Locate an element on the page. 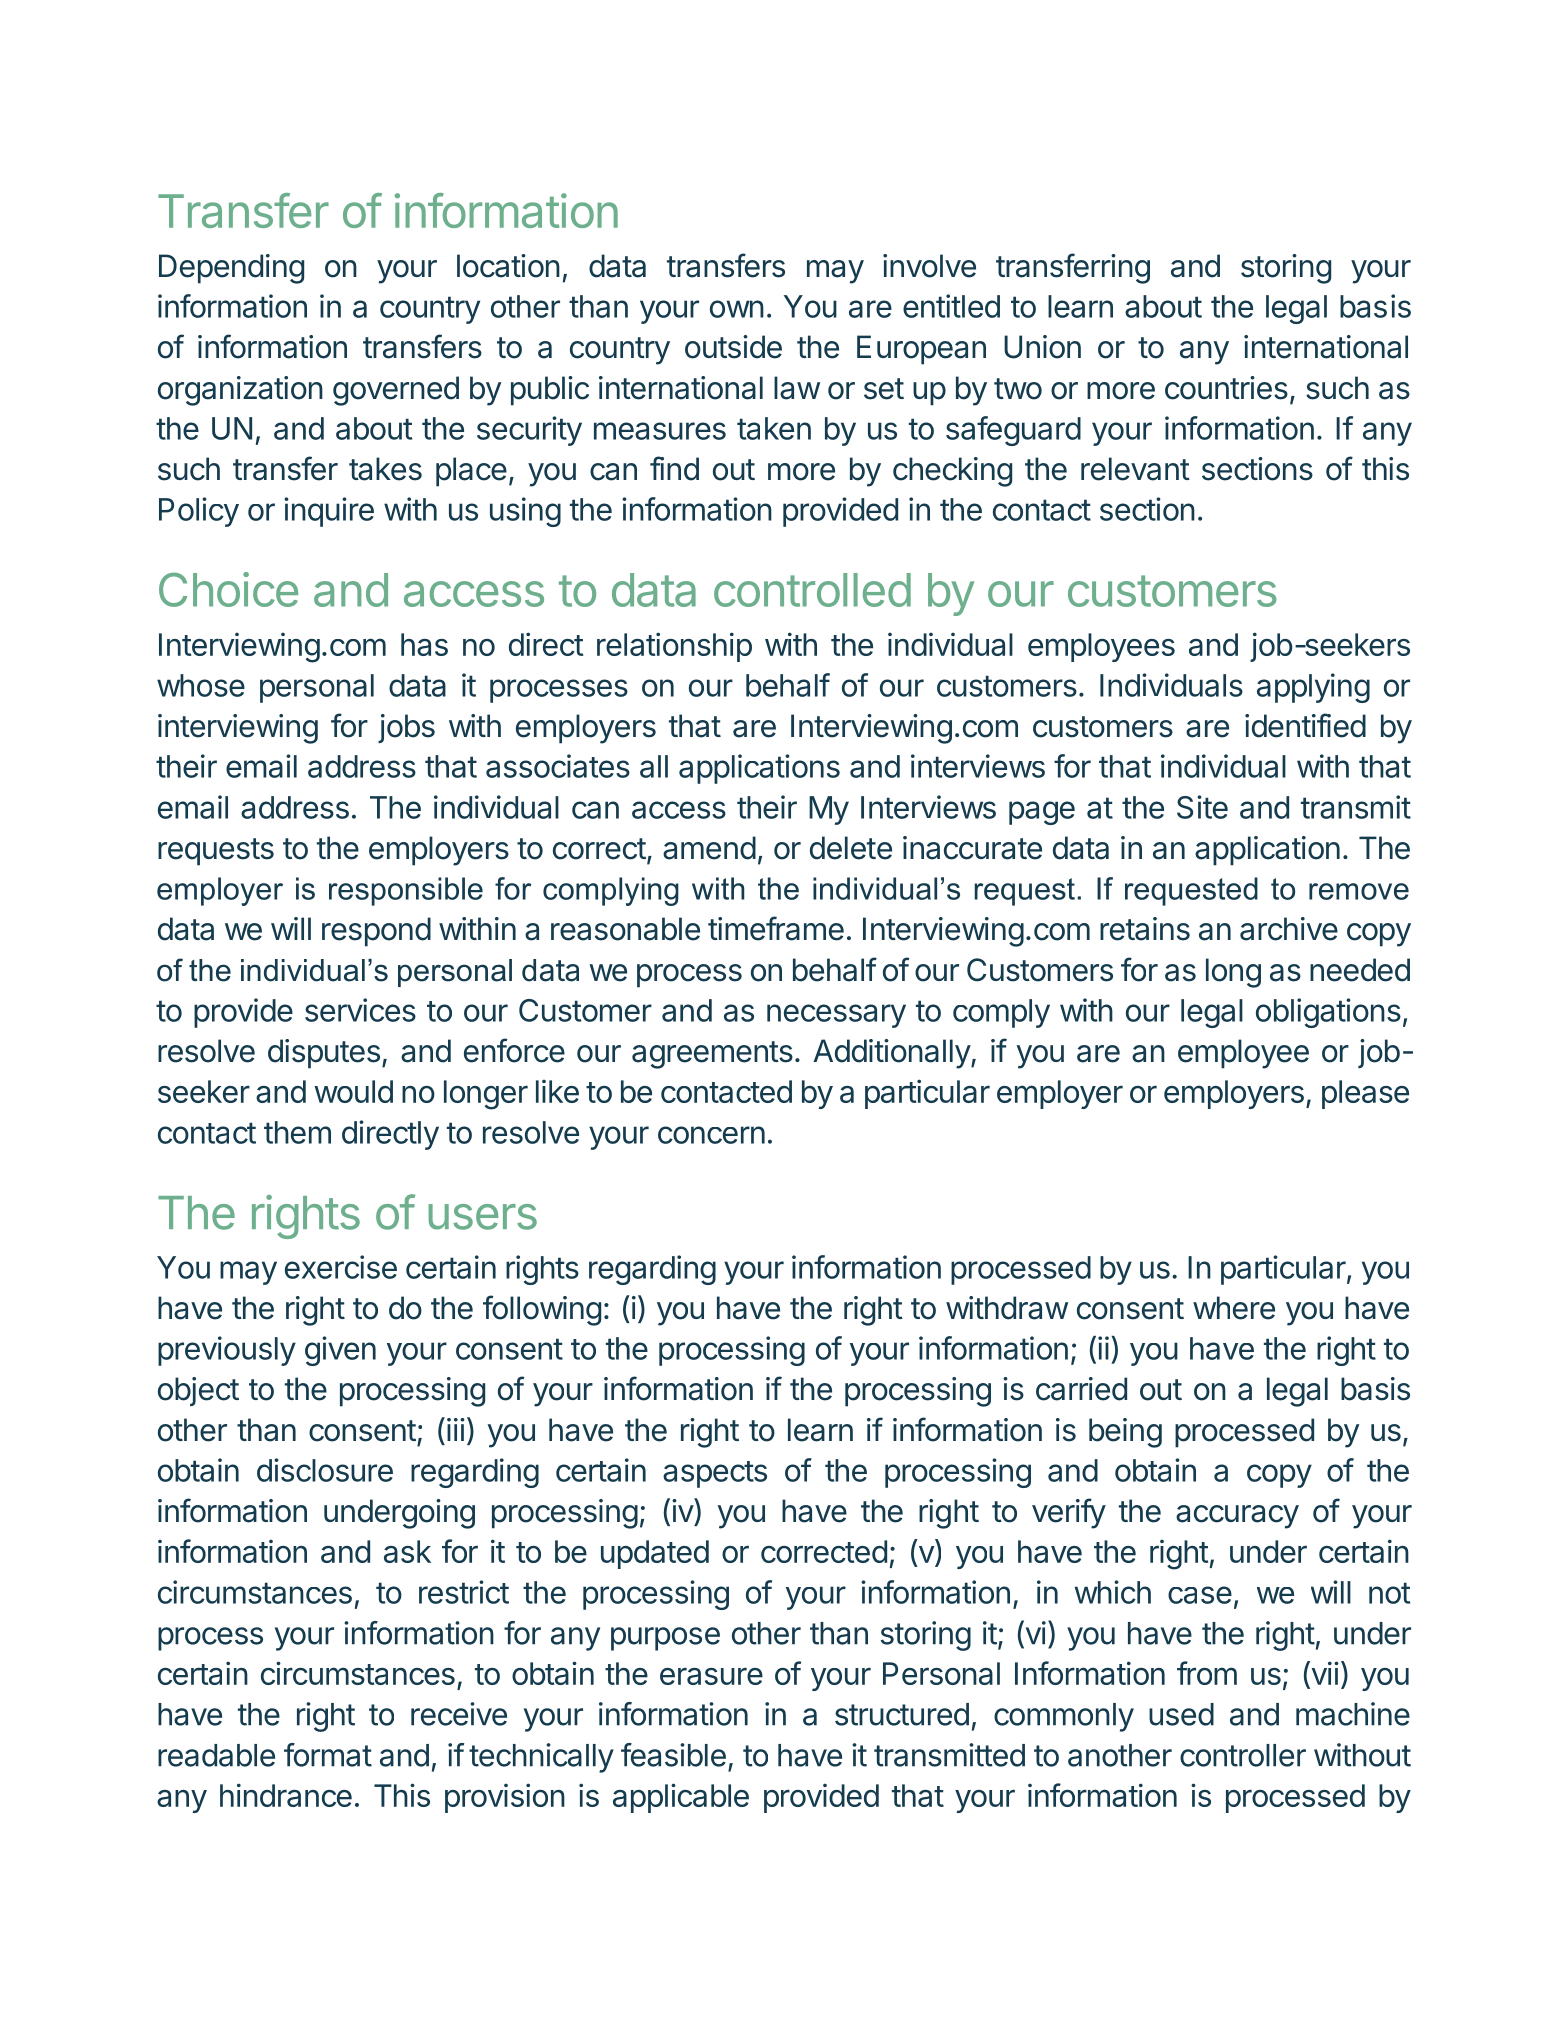 The width and height of the image is (1567, 2028). countries is located at coordinates (1226, 388).
